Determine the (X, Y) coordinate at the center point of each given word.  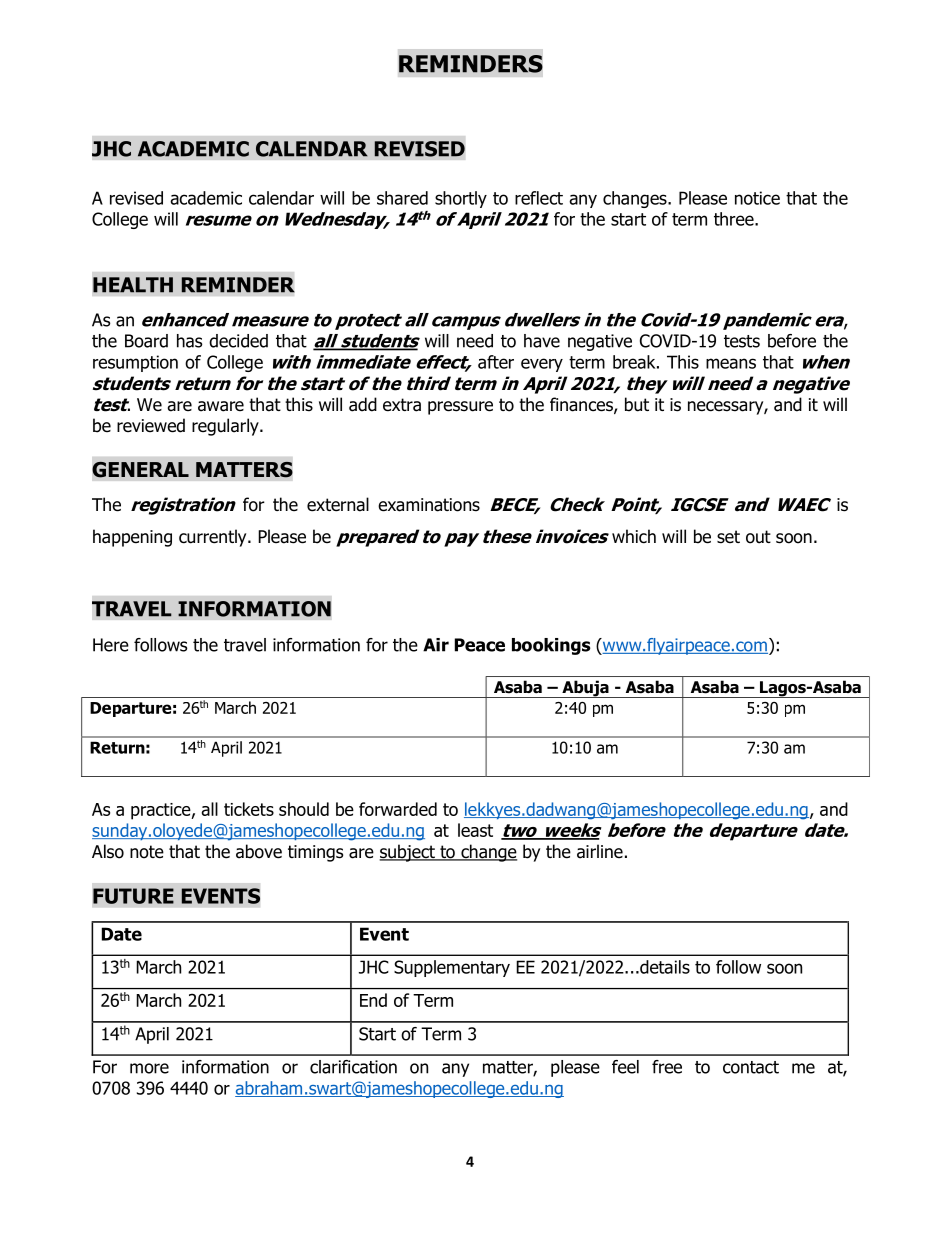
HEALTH (133, 285)
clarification (353, 1067)
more (149, 1068)
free (667, 1067)
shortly (461, 199)
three (735, 219)
